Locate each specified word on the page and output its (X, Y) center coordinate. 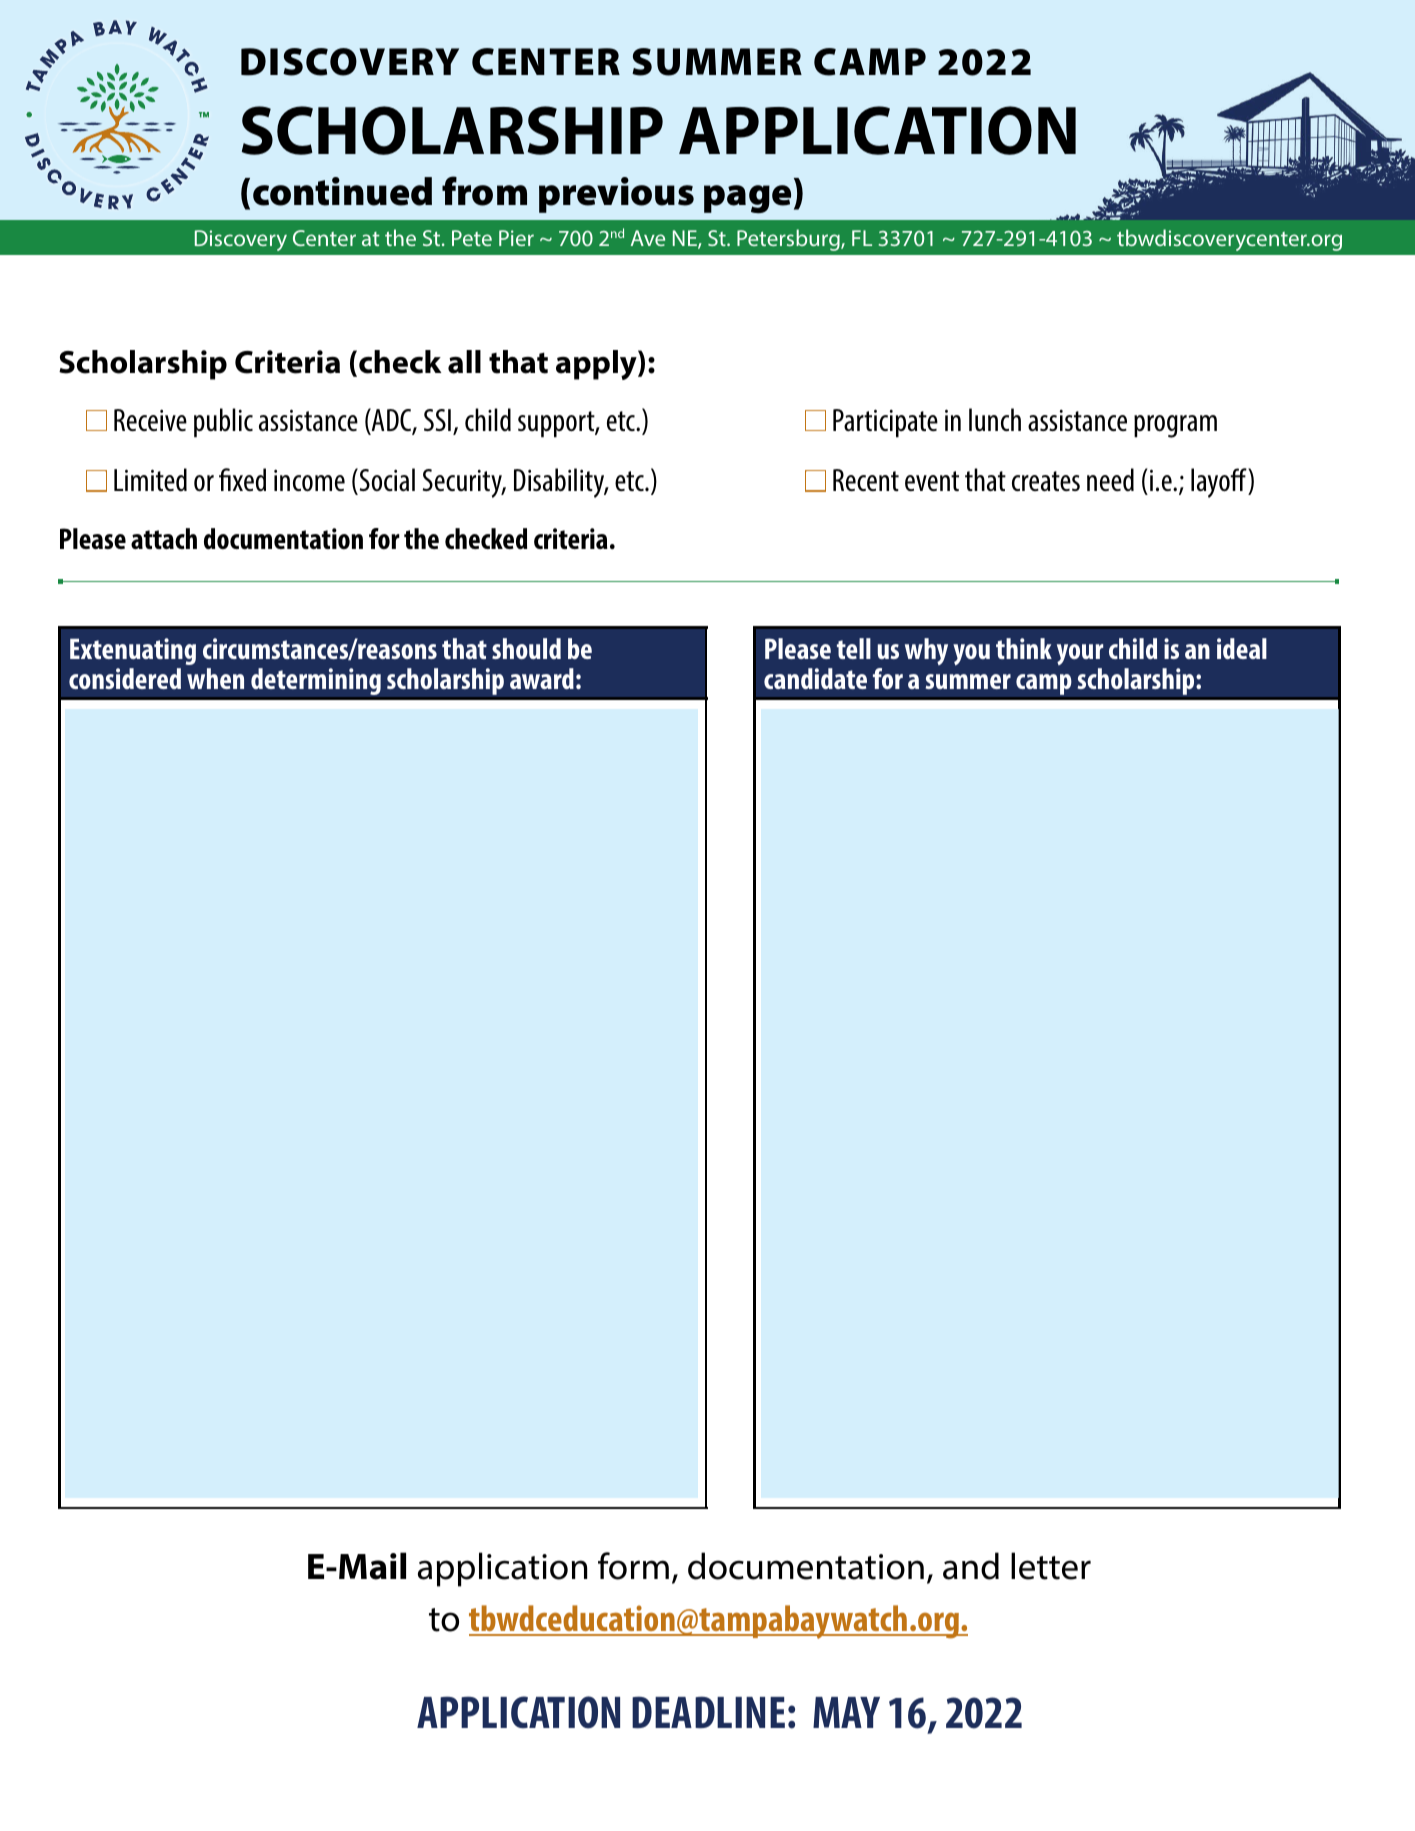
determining (316, 681)
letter (1051, 1566)
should (526, 648)
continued (342, 191)
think (1024, 648)
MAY (846, 1712)
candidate (815, 678)
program (1175, 426)
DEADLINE (708, 1712)
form (633, 1566)
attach (164, 538)
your (1080, 654)
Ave (648, 238)
